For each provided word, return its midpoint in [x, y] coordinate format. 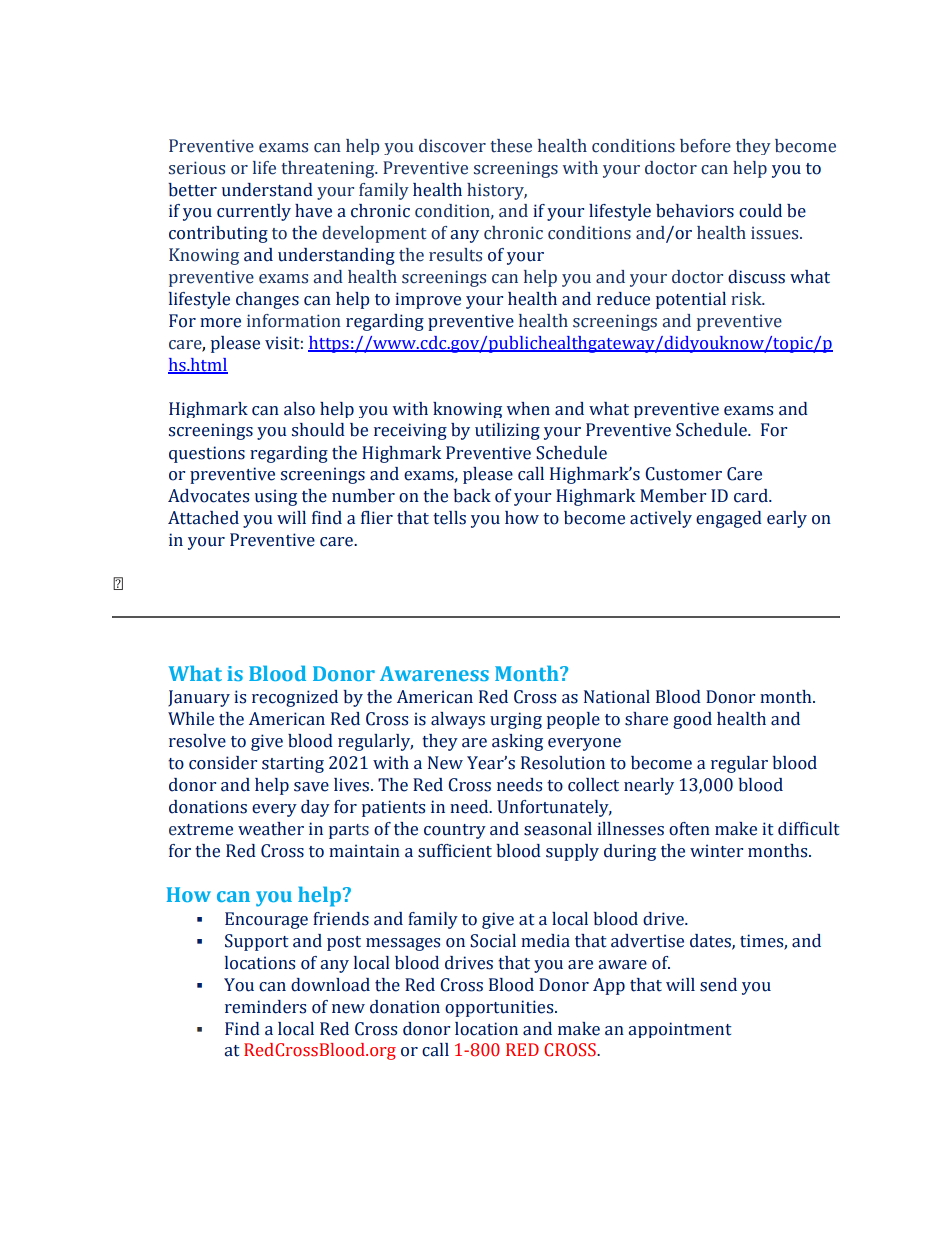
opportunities [500, 1008]
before [705, 146]
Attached [203, 518]
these [511, 146]
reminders [265, 1007]
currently [254, 212]
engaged [729, 519]
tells [449, 518]
